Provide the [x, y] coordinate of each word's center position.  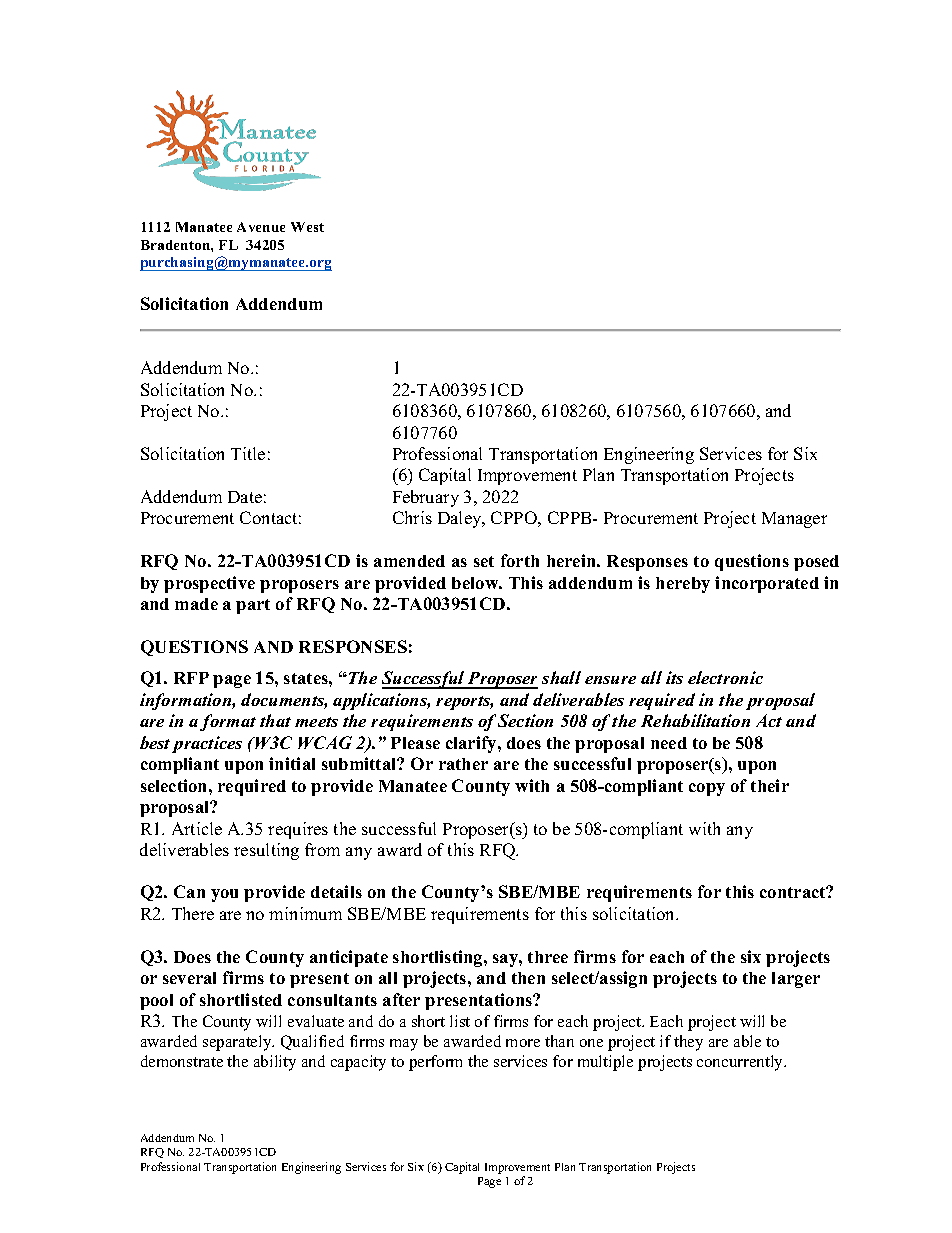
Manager [794, 520]
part [253, 606]
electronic [725, 677]
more [523, 1043]
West [307, 227]
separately [238, 1043]
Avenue [261, 227]
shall [561, 677]
